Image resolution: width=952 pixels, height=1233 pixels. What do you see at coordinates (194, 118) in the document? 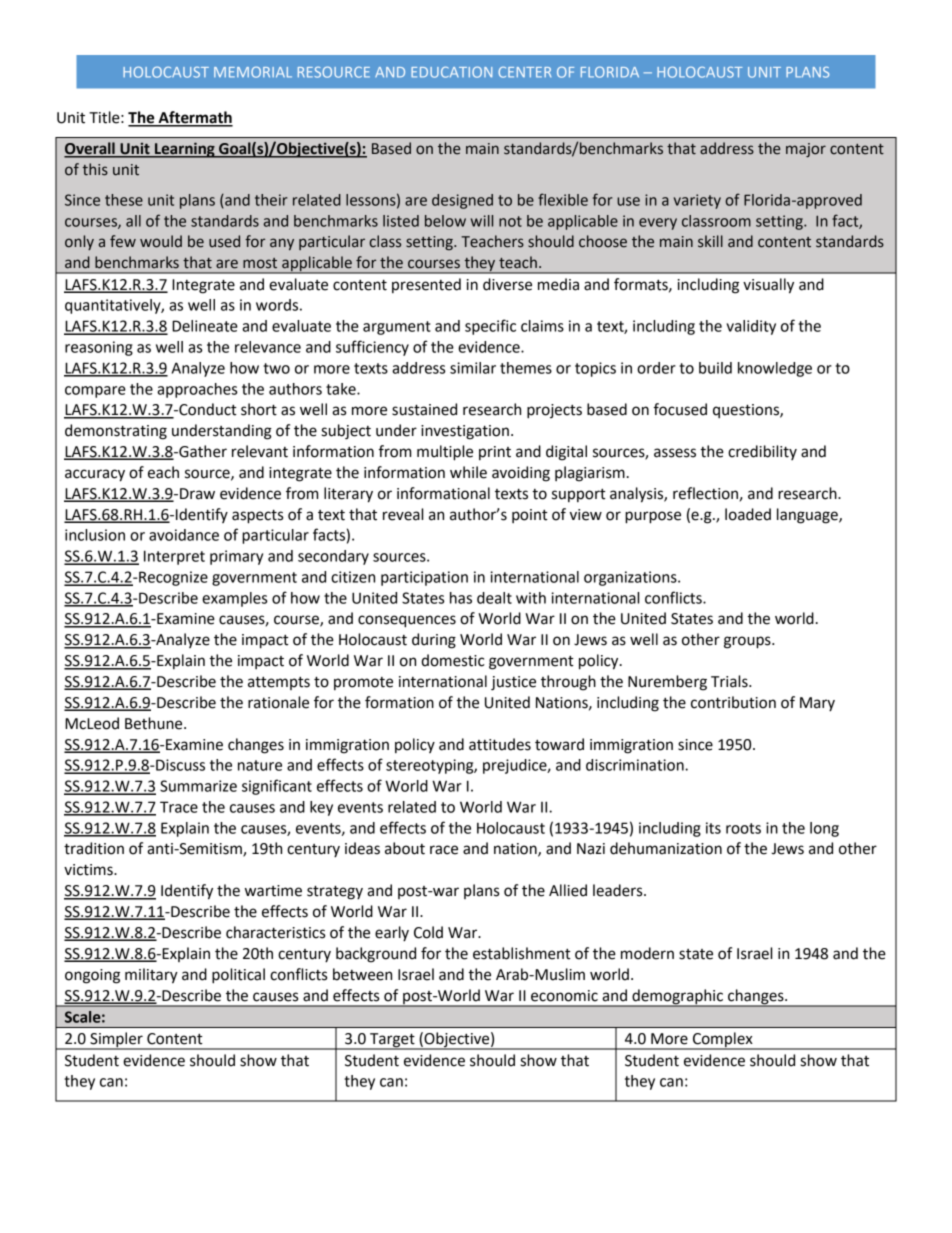
I see `Aftermath` at bounding box center [194, 118].
